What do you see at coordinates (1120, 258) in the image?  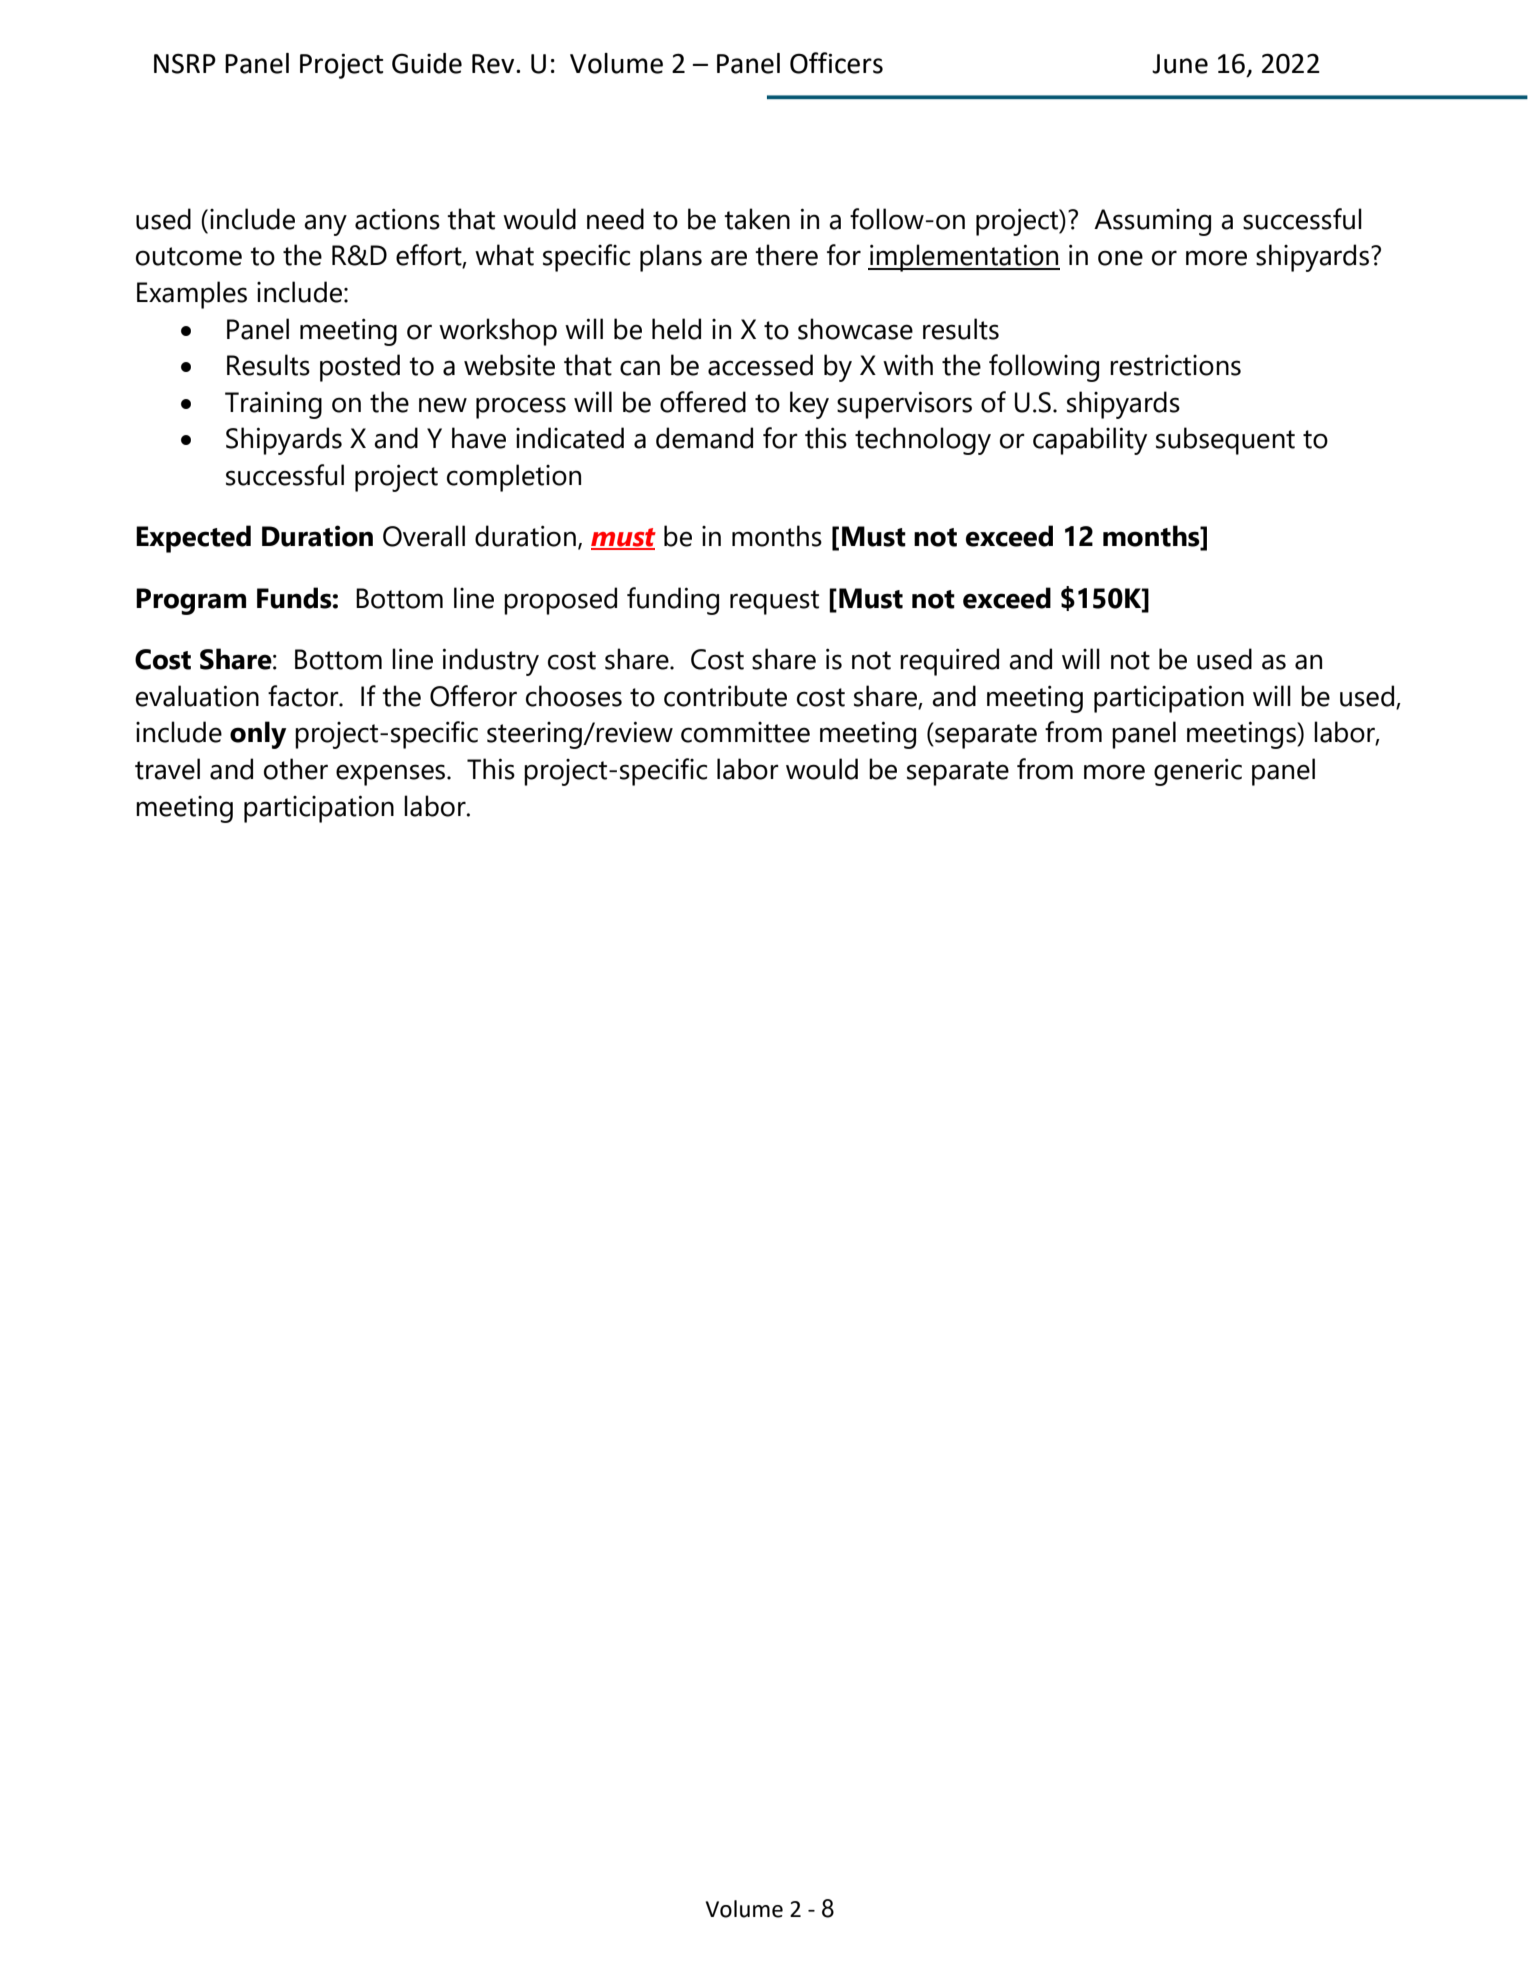 I see `one` at bounding box center [1120, 258].
